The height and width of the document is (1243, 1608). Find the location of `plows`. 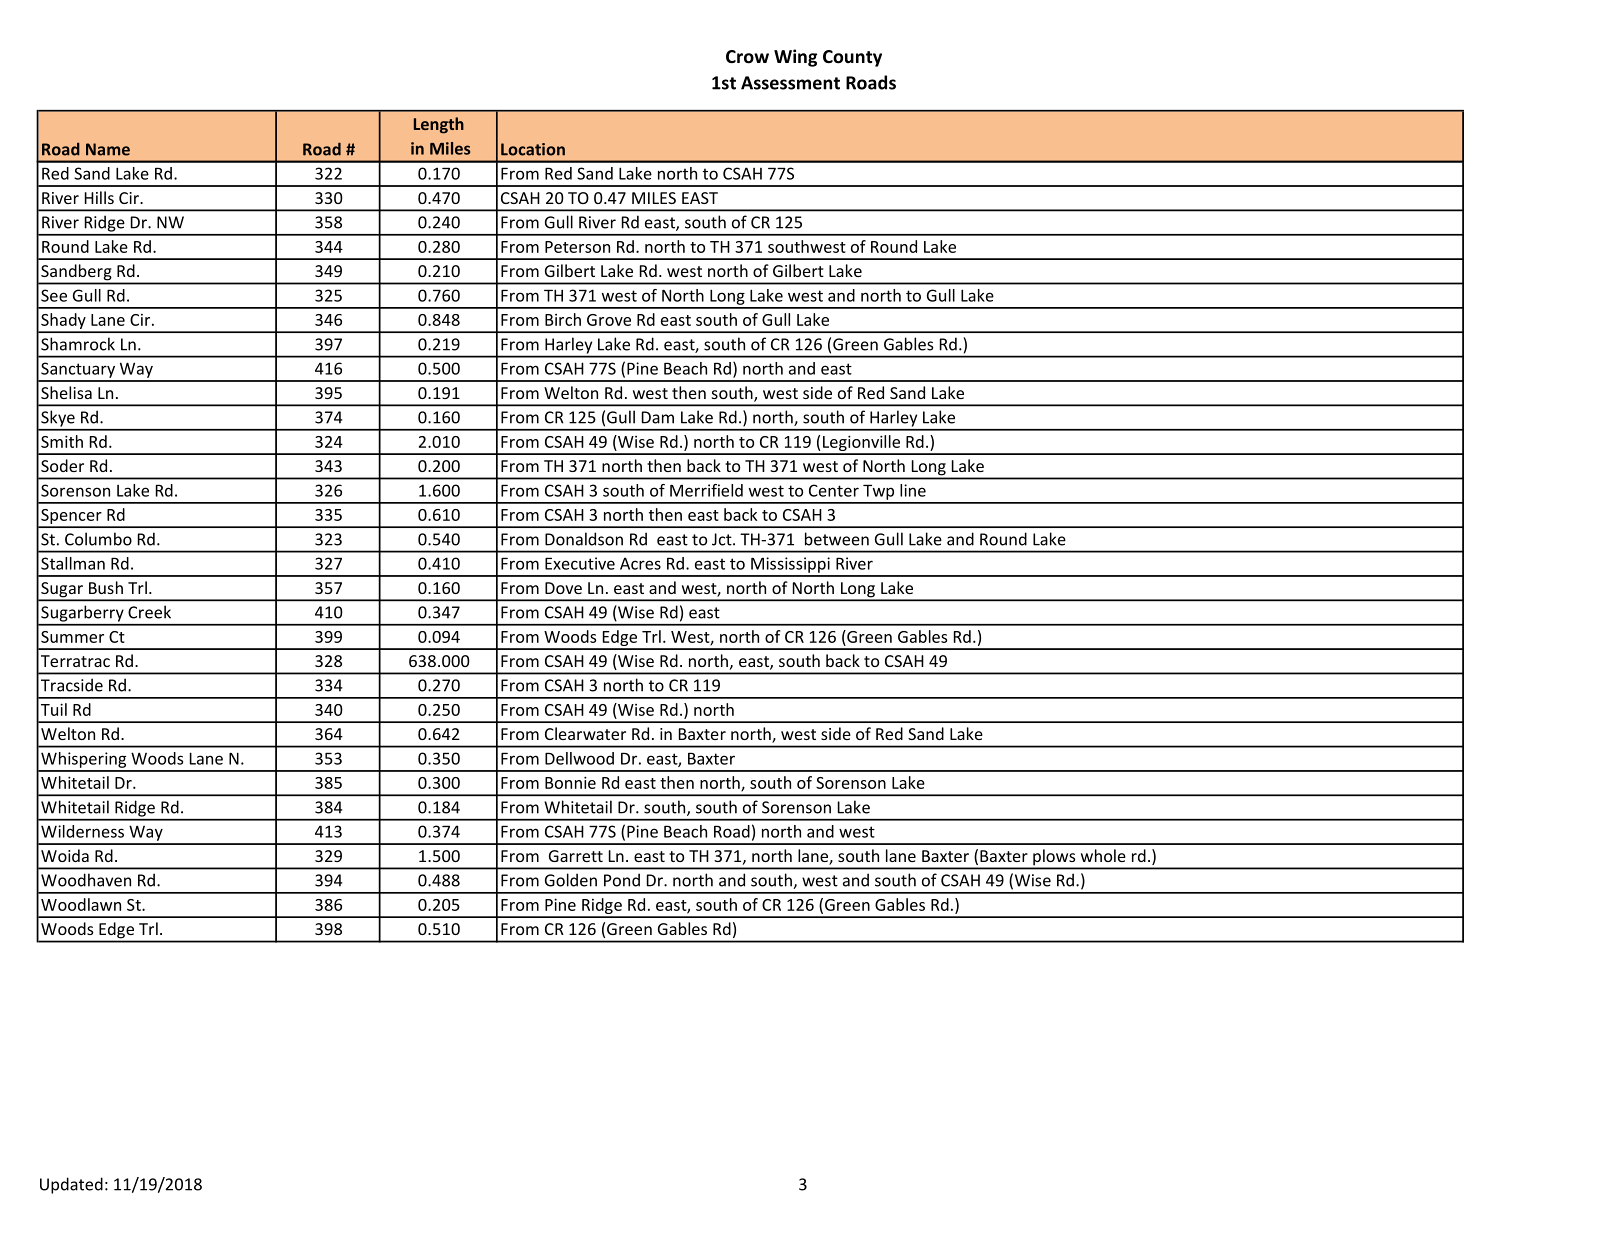

plows is located at coordinates (1054, 858).
